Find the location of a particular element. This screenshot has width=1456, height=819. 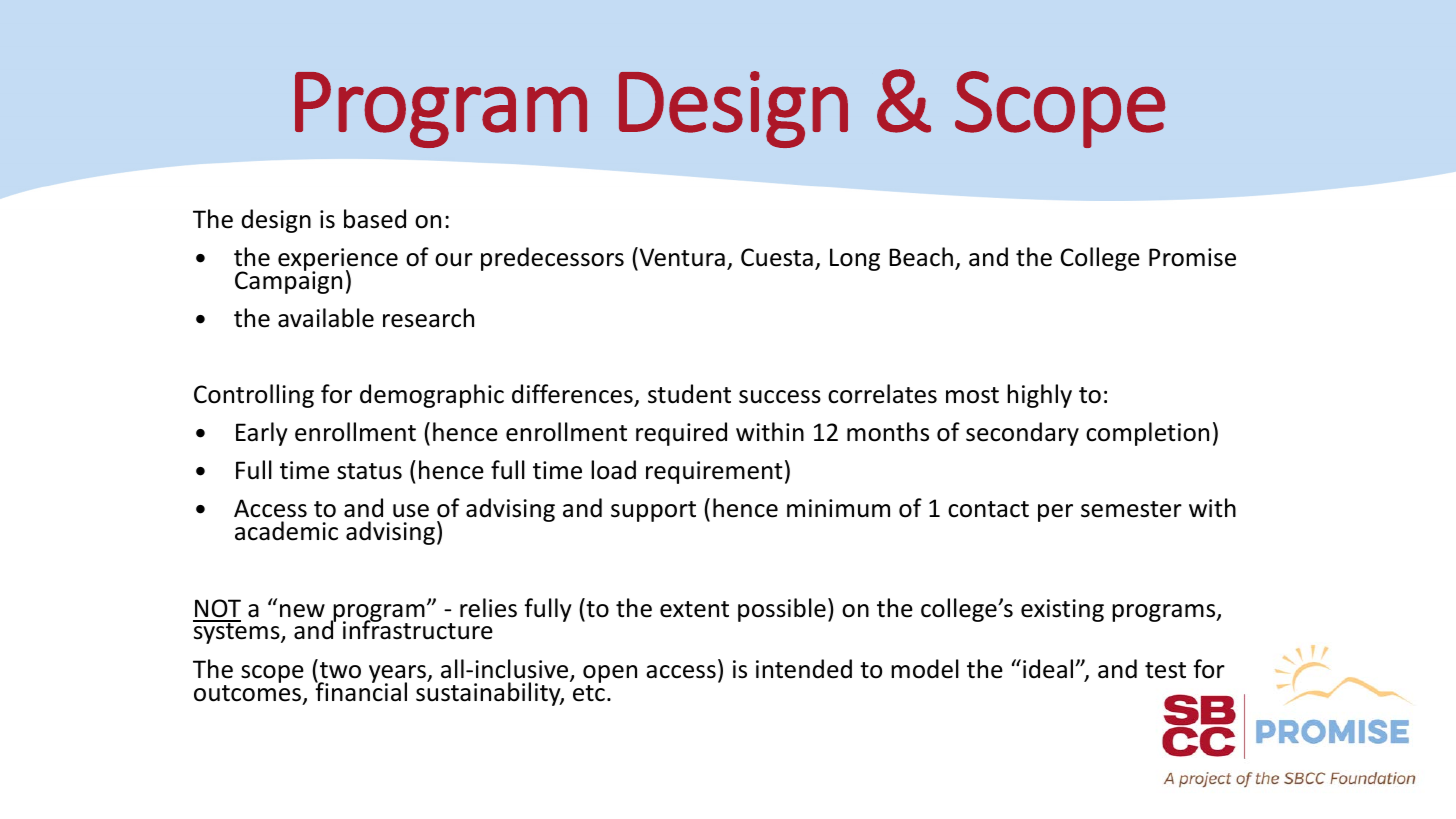

semester is located at coordinates (1131, 509).
